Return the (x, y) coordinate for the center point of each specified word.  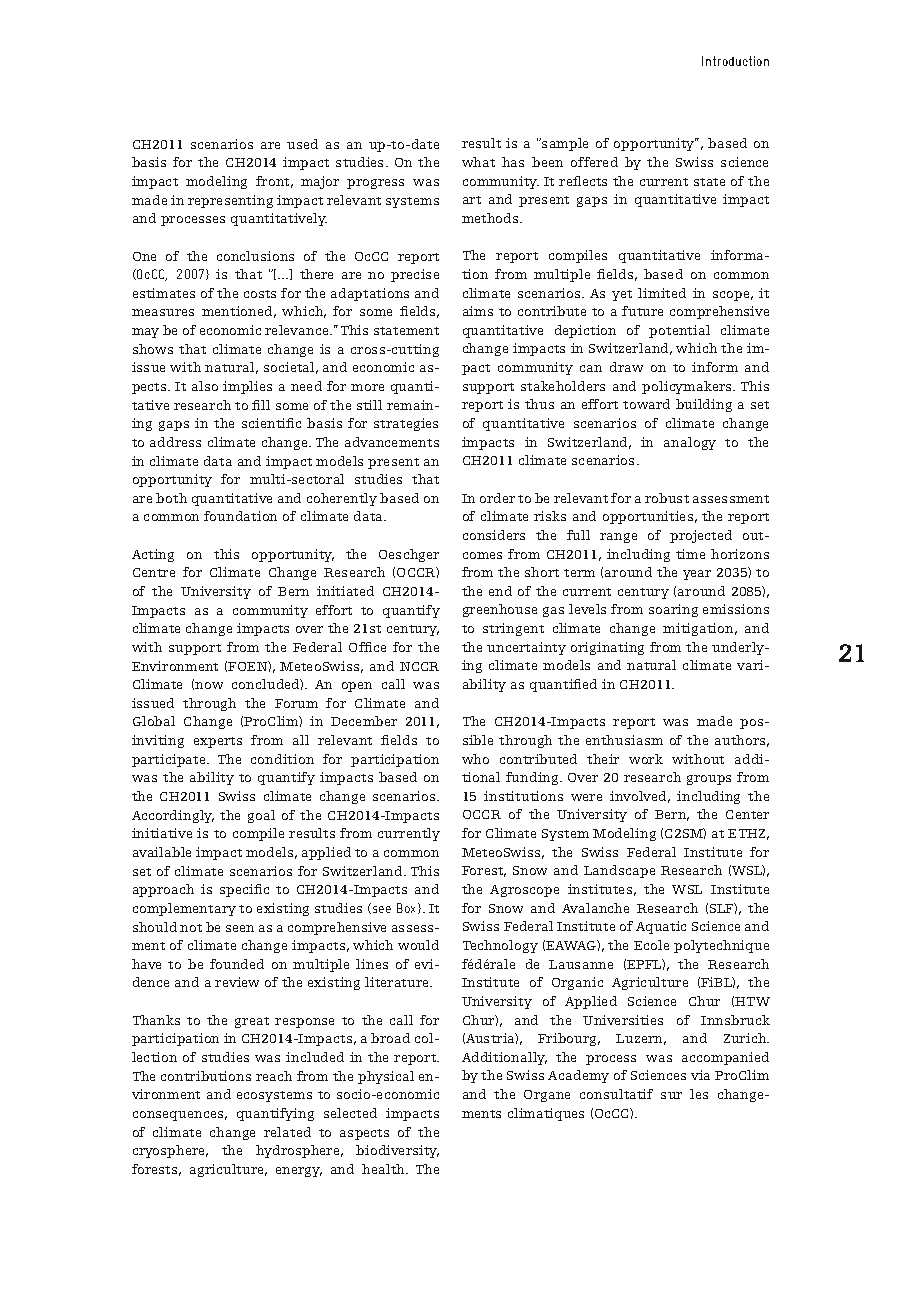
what (478, 162)
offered (594, 162)
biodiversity (397, 1151)
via (700, 1075)
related (287, 1132)
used (302, 144)
